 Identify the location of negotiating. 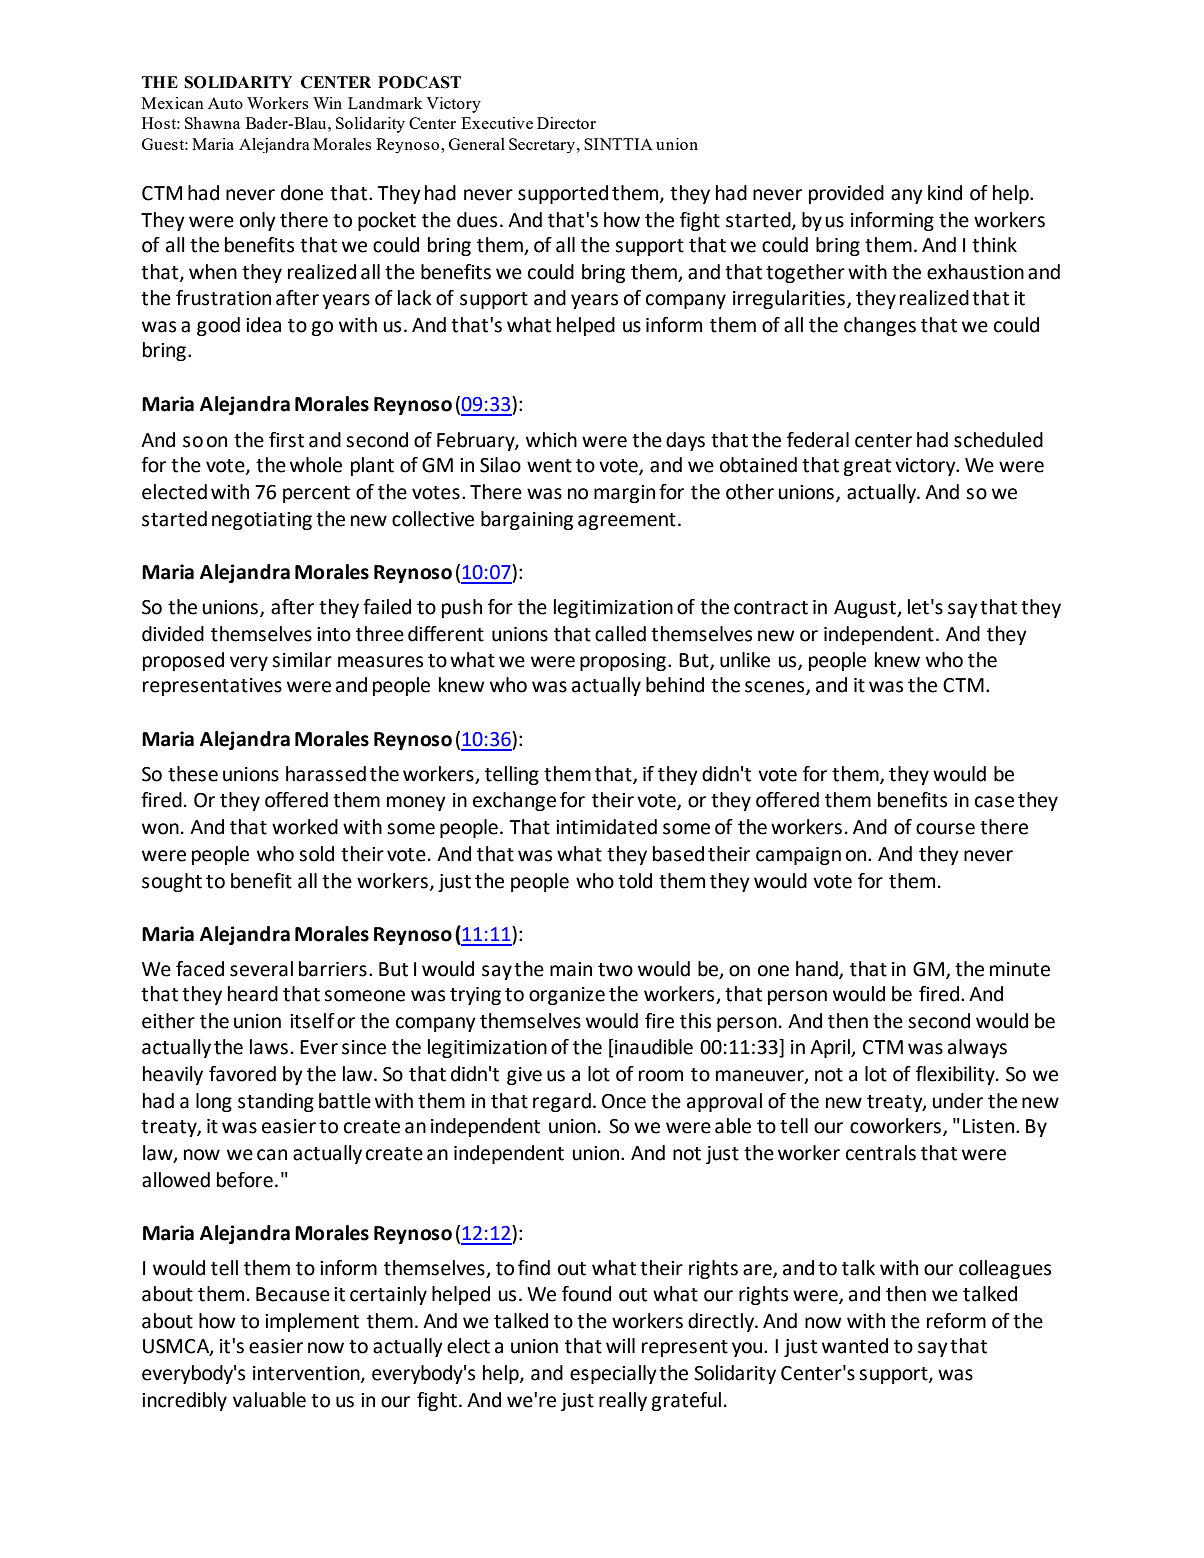
(262, 521).
